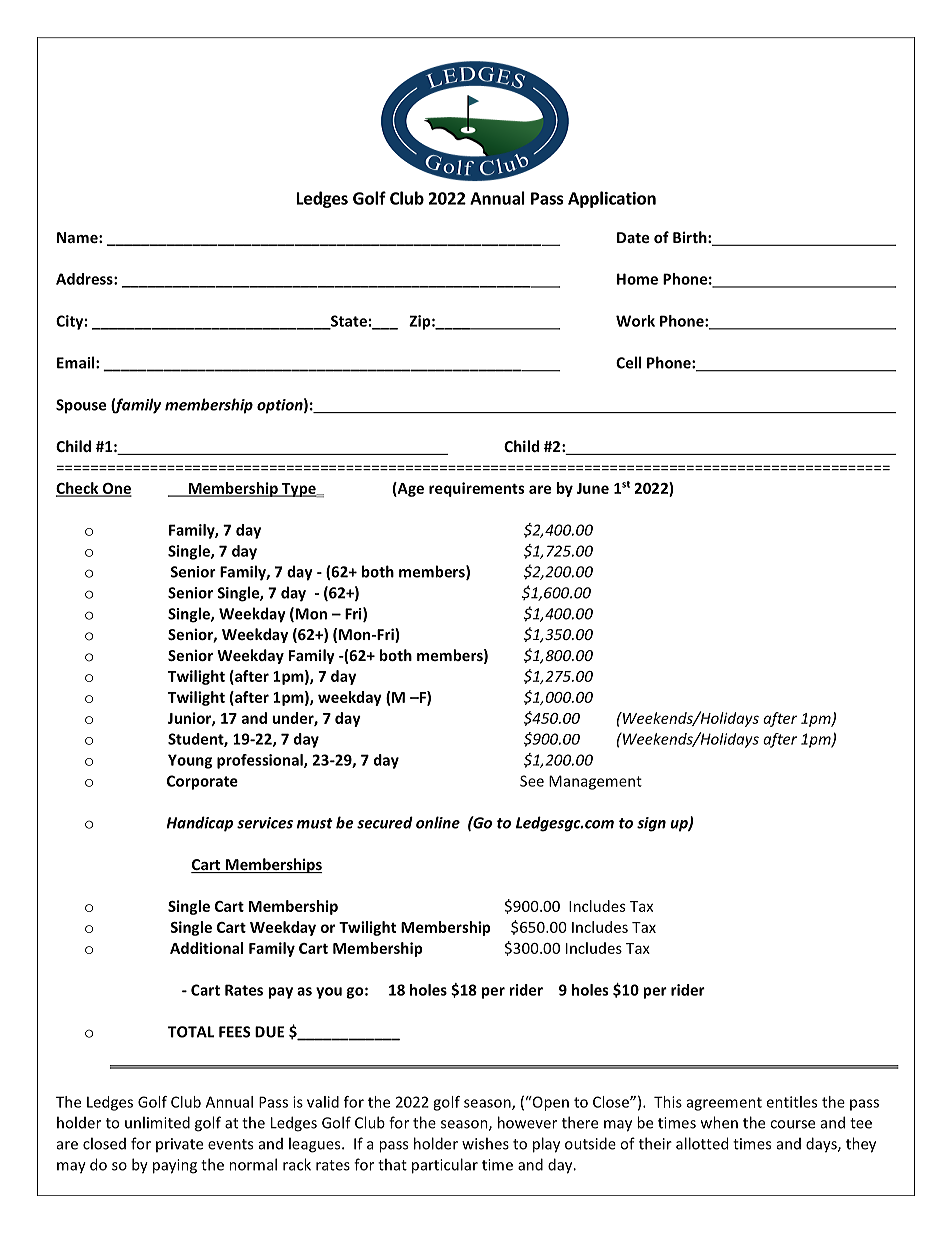 This image has width=952, height=1233. I want to click on Spouse, so click(81, 406).
